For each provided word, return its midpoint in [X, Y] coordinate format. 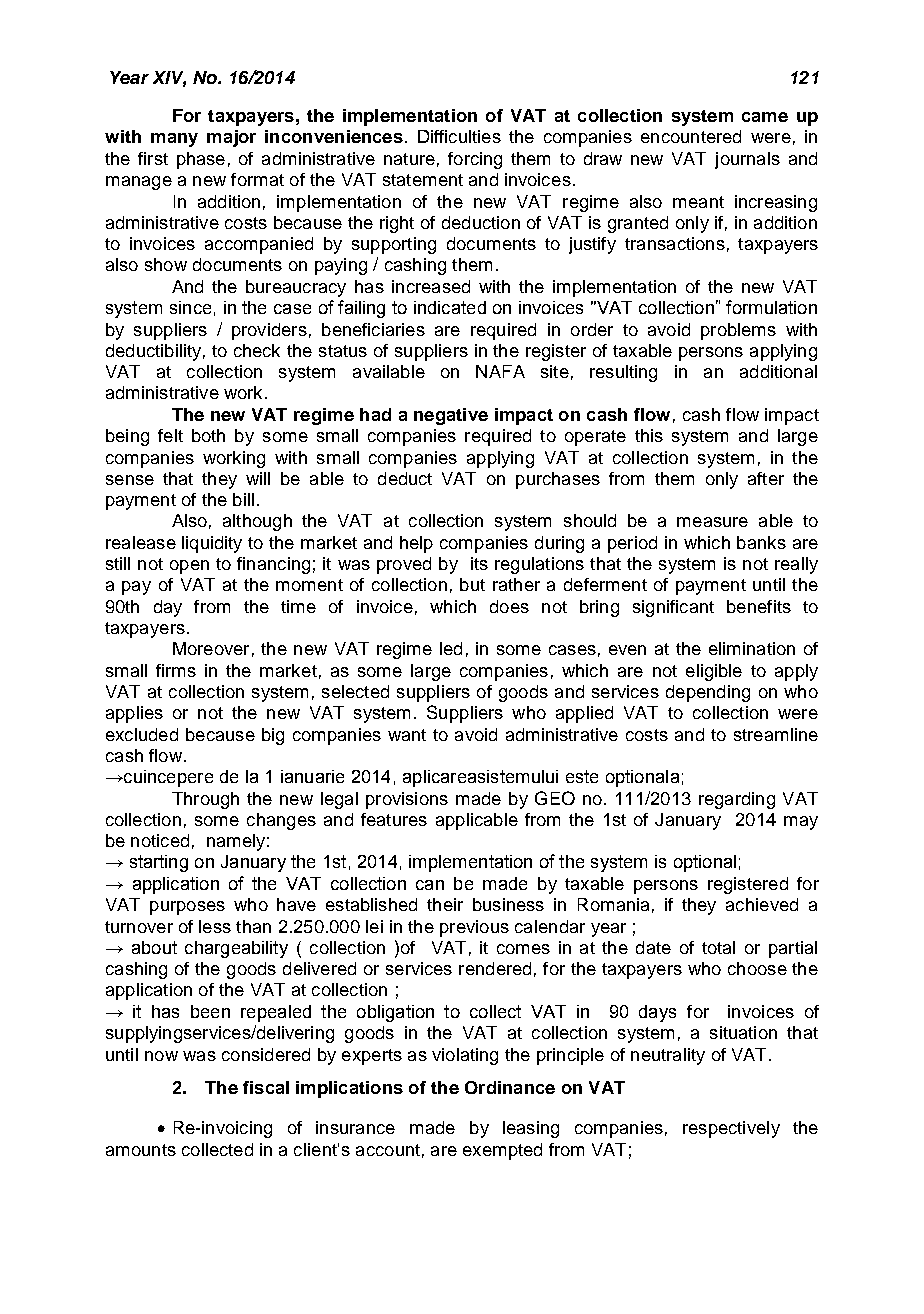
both [208, 435]
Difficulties [459, 136]
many [174, 140]
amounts [141, 1150]
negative [451, 416]
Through [205, 800]
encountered [691, 136]
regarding [737, 800]
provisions [407, 800]
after [766, 478]
